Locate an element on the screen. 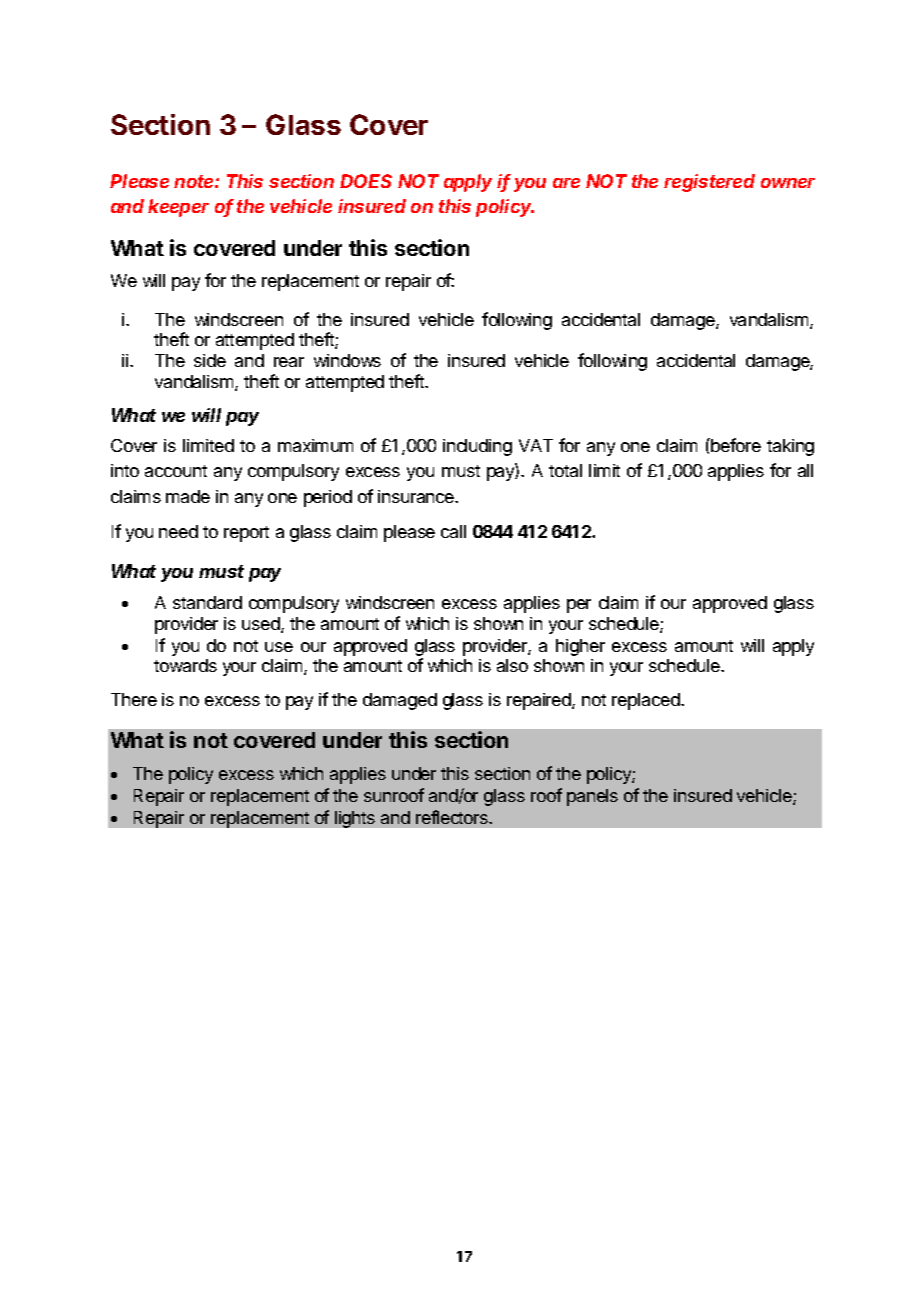 The width and height of the screenshot is (924, 1309). registered is located at coordinates (709, 183).
